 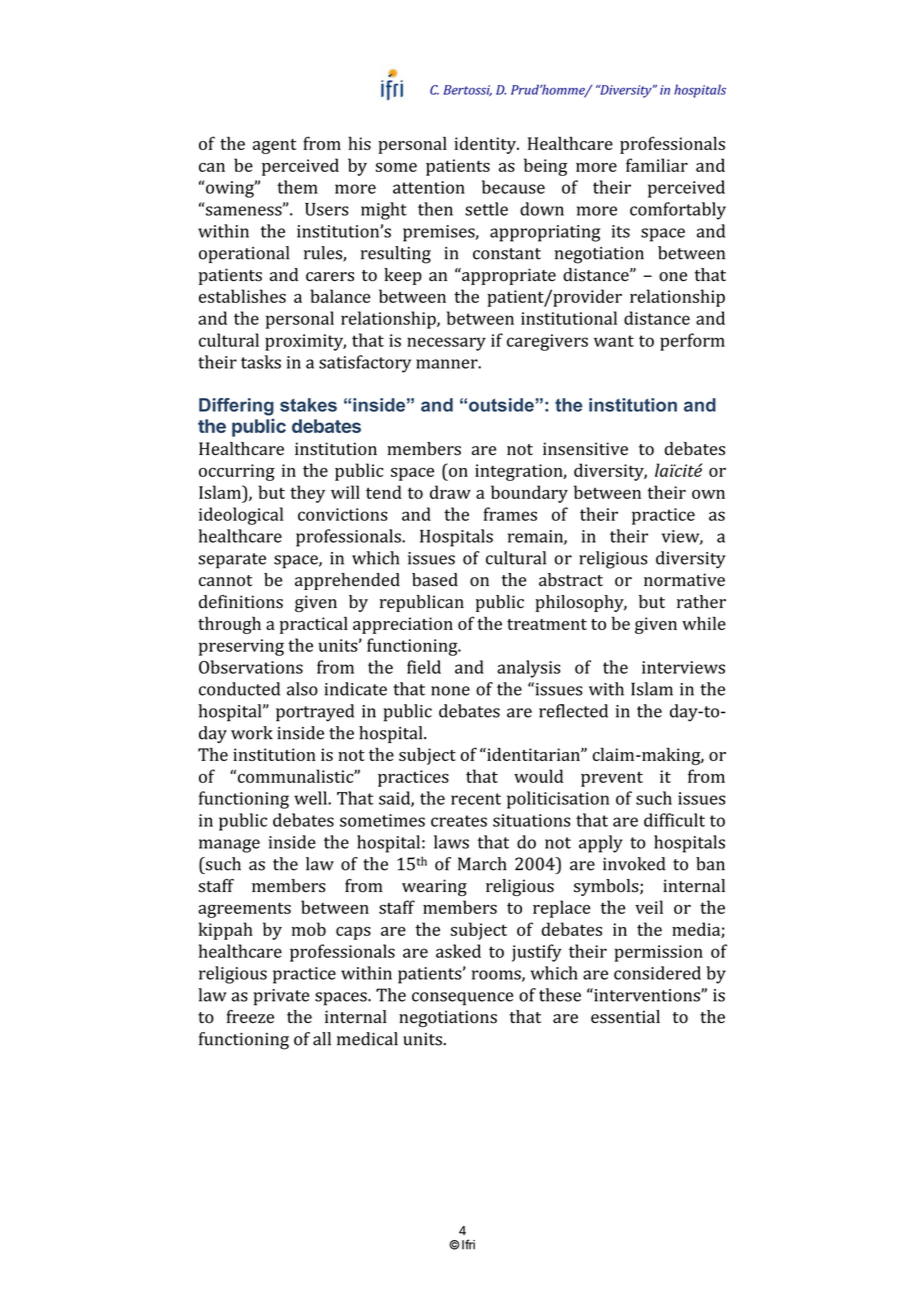 What do you see at coordinates (614, 341) in the screenshot?
I see `want` at bounding box center [614, 341].
